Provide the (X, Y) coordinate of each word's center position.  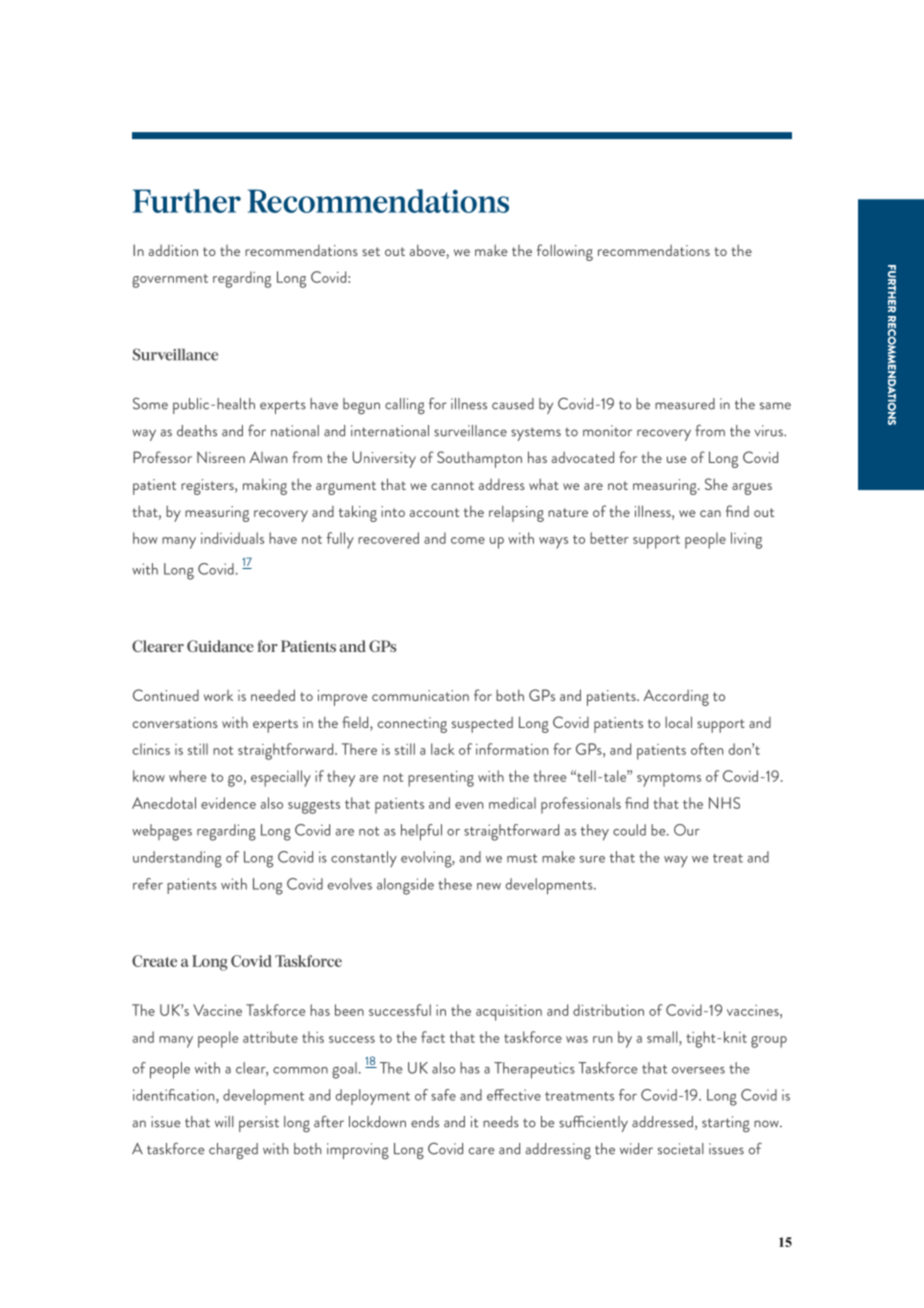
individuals (232, 538)
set (371, 251)
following (565, 252)
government (170, 281)
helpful (421, 832)
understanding (177, 859)
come (468, 540)
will (224, 1121)
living (746, 540)
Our (687, 830)
